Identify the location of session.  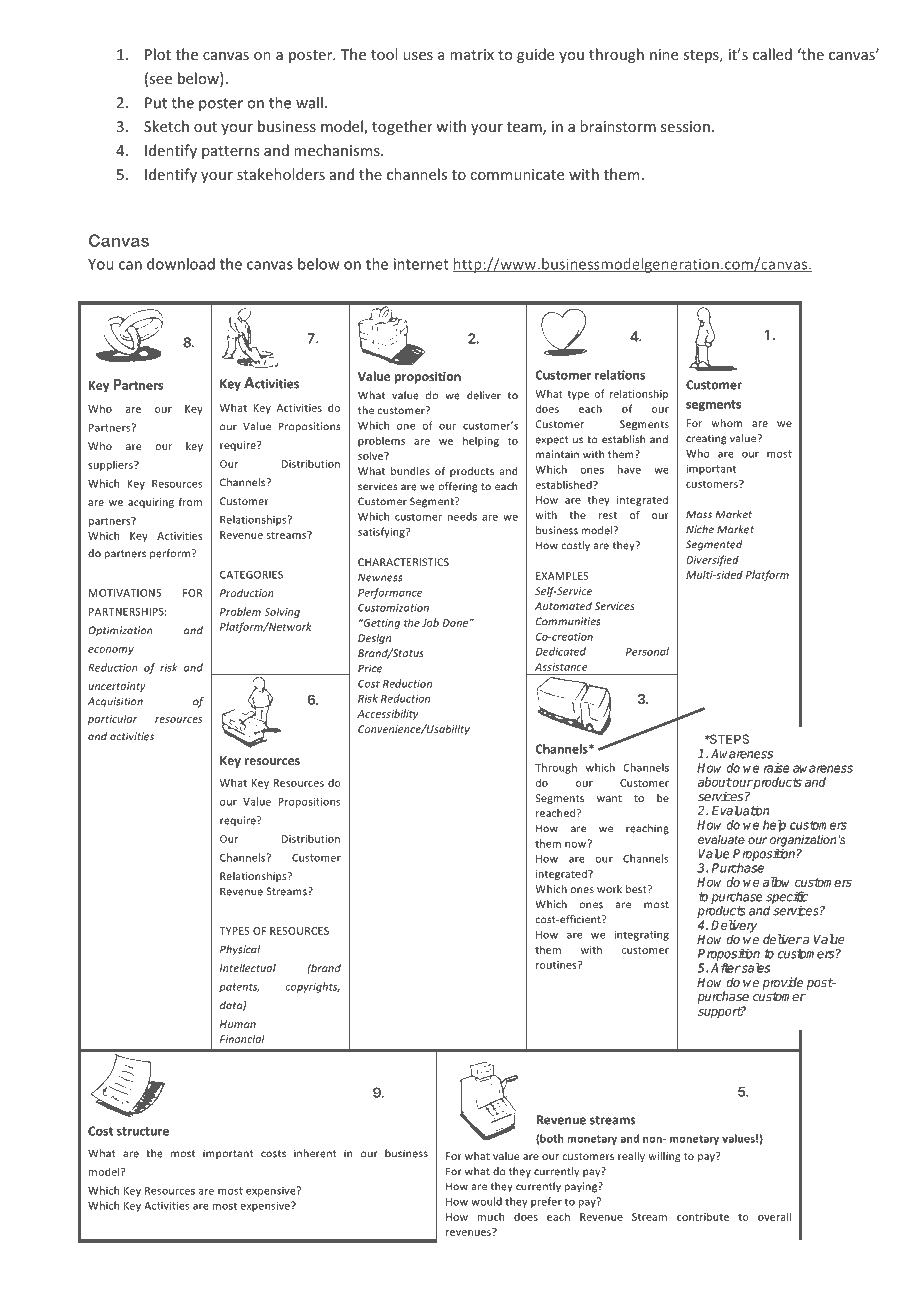
(685, 126).
